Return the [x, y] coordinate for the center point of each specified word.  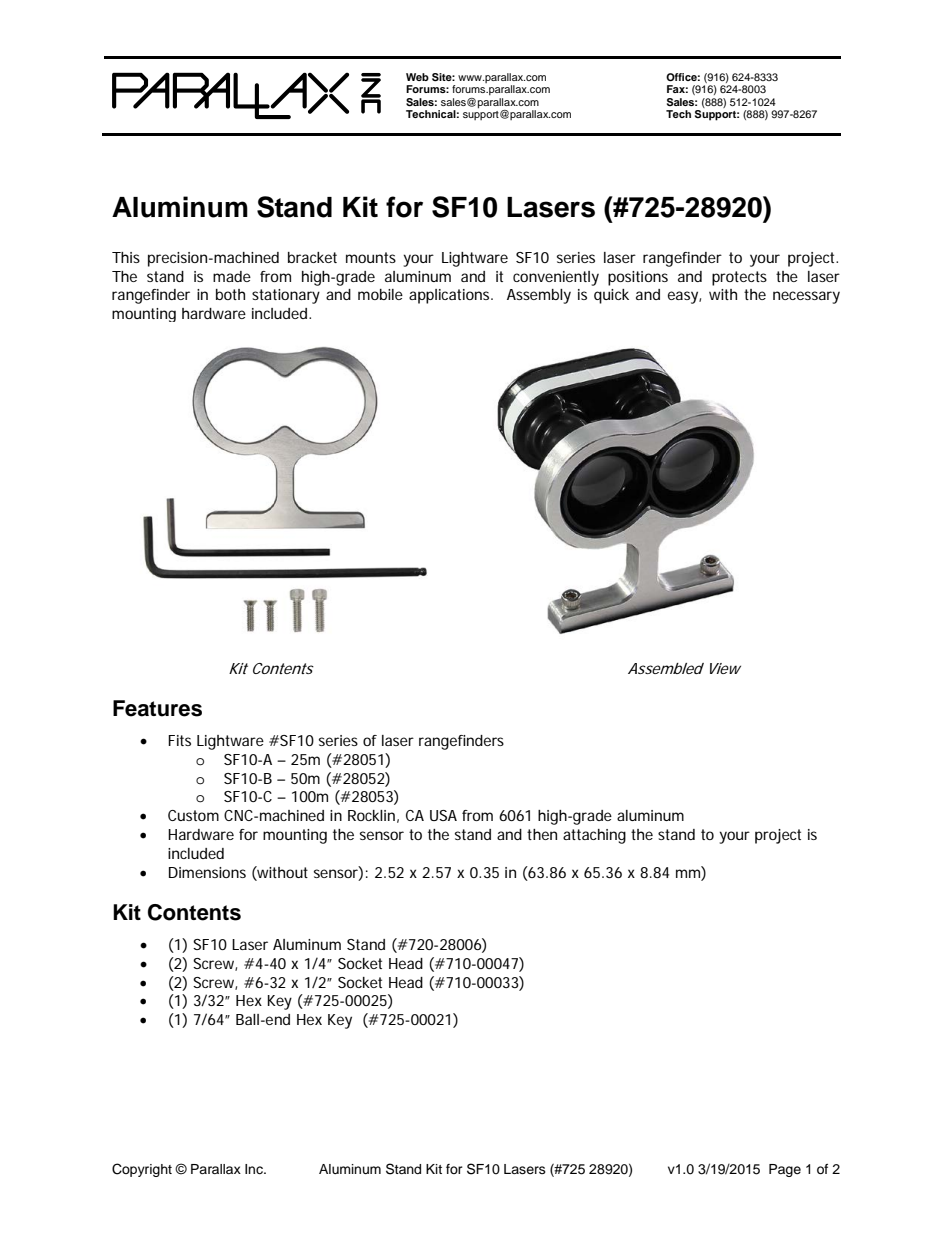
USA [443, 815]
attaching [594, 836]
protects [739, 278]
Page [785, 1170]
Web [417, 77]
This [126, 257]
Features [157, 708]
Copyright [142, 1170]
